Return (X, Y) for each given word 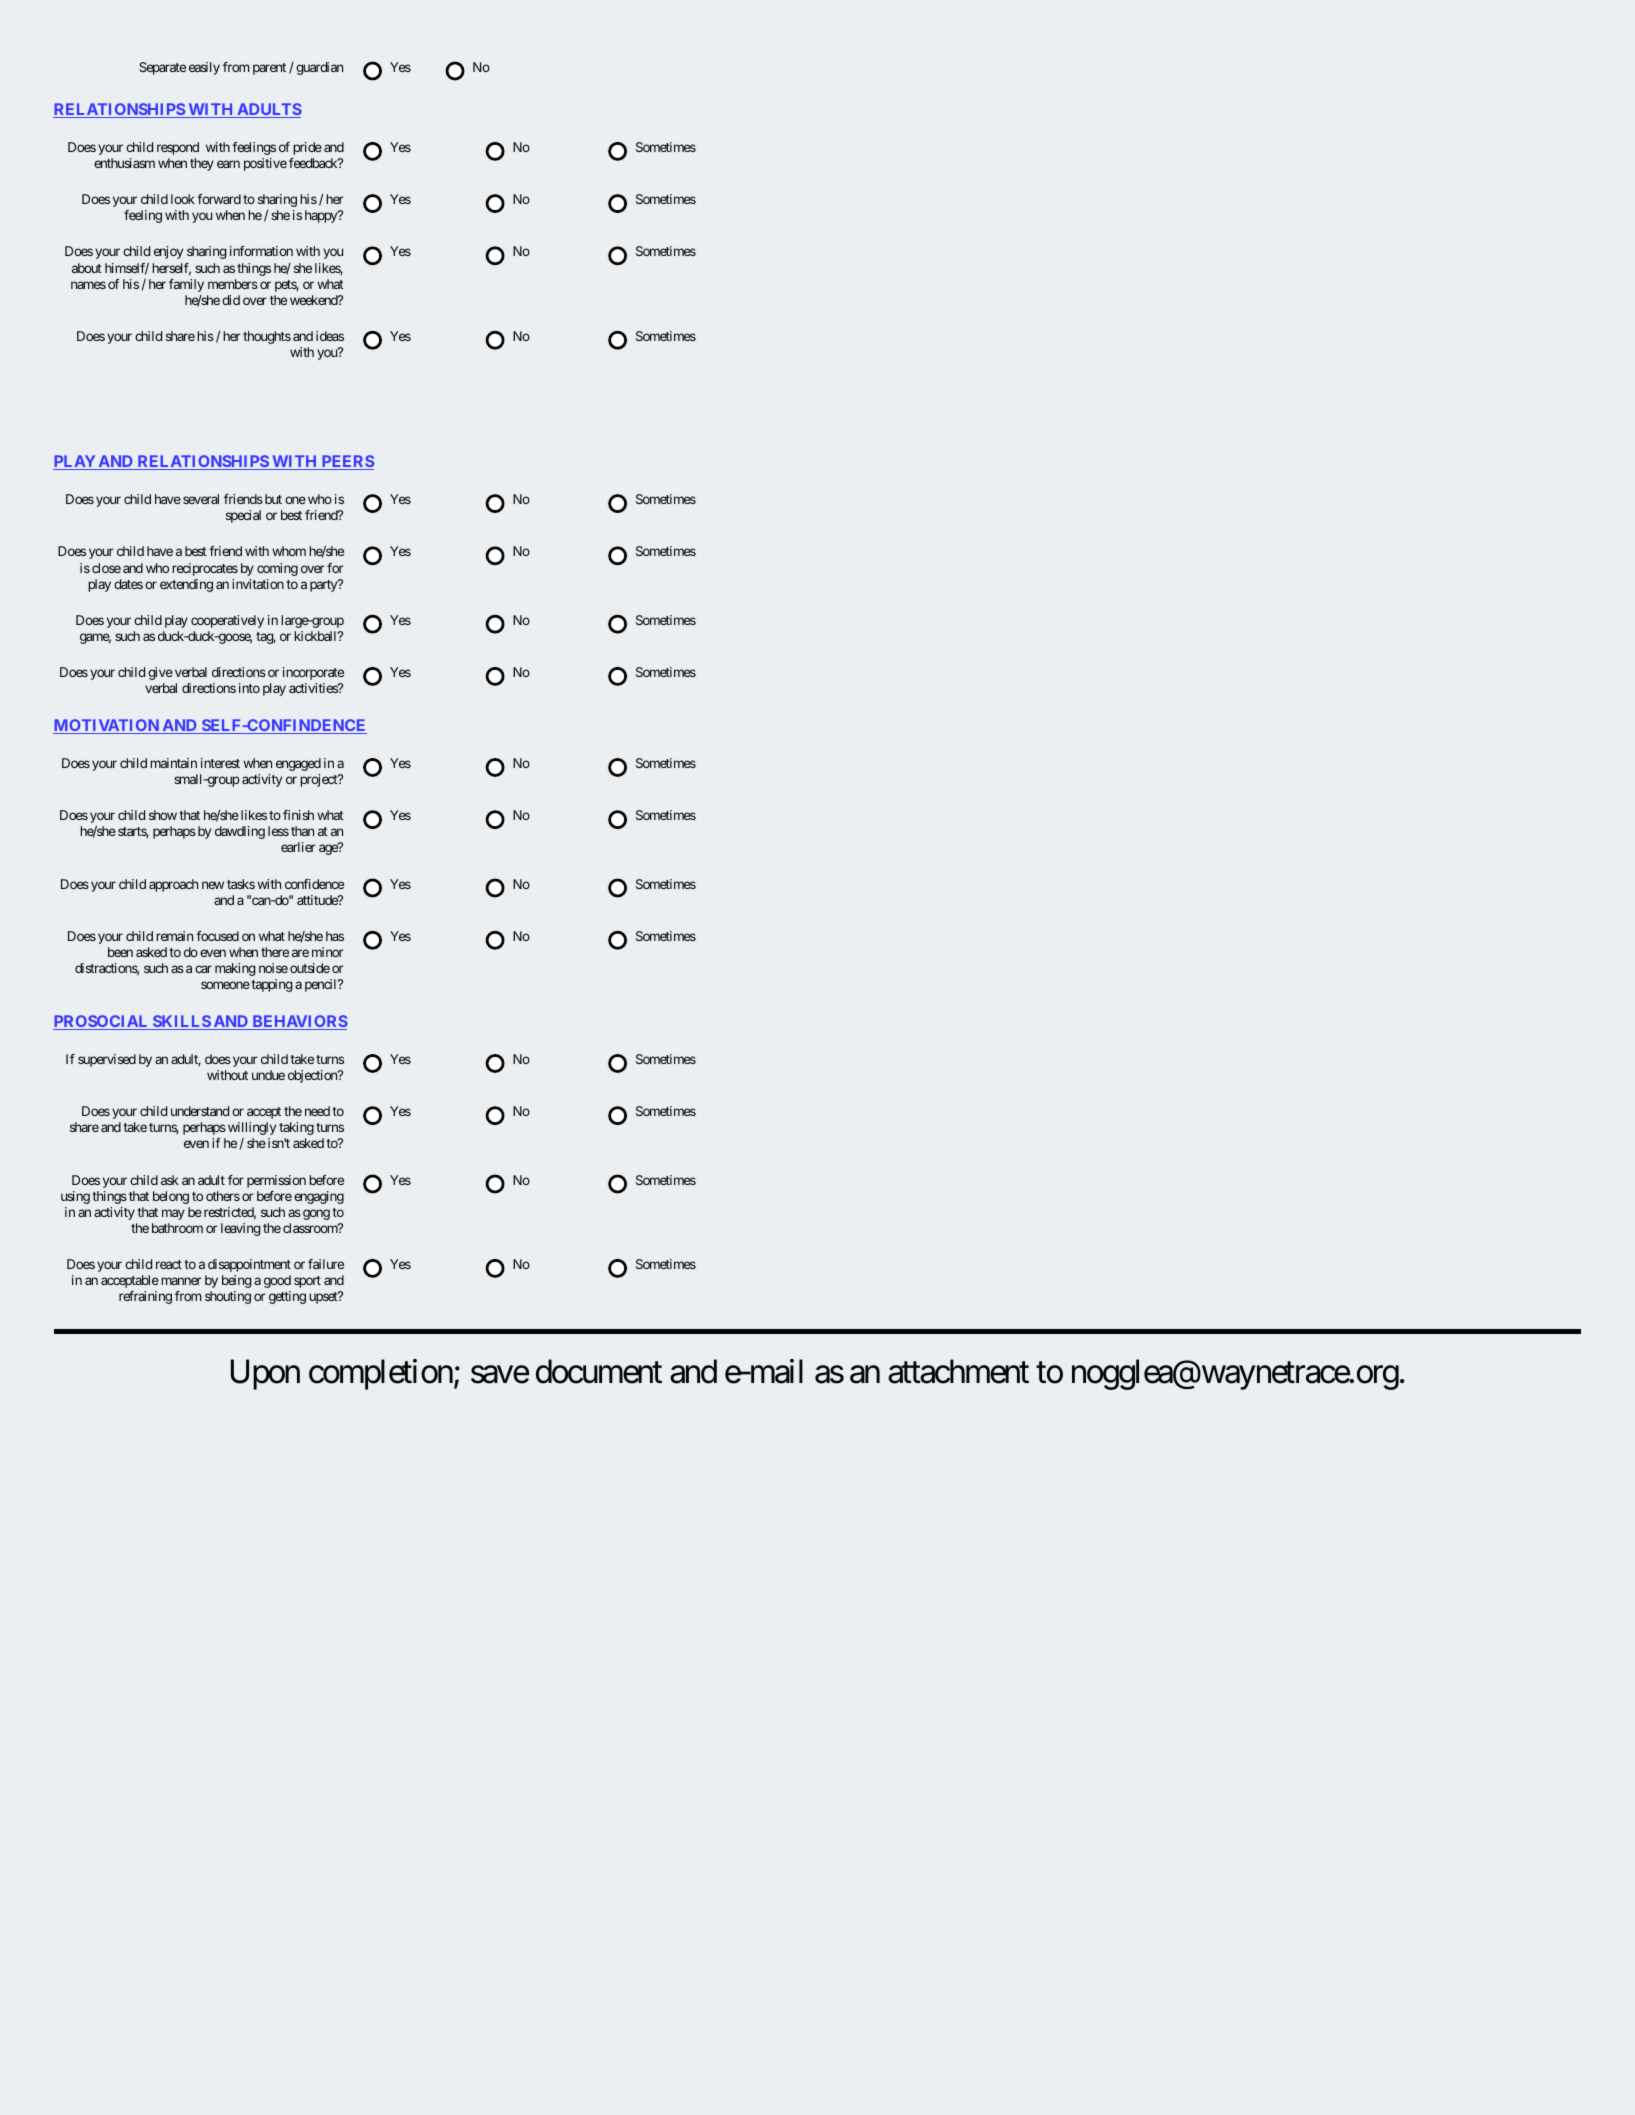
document (599, 1371)
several (201, 499)
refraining (145, 1297)
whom (289, 551)
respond (178, 148)
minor (327, 952)
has (335, 936)
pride (307, 148)
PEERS (346, 462)
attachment (958, 1371)
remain (174, 936)
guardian (319, 68)
